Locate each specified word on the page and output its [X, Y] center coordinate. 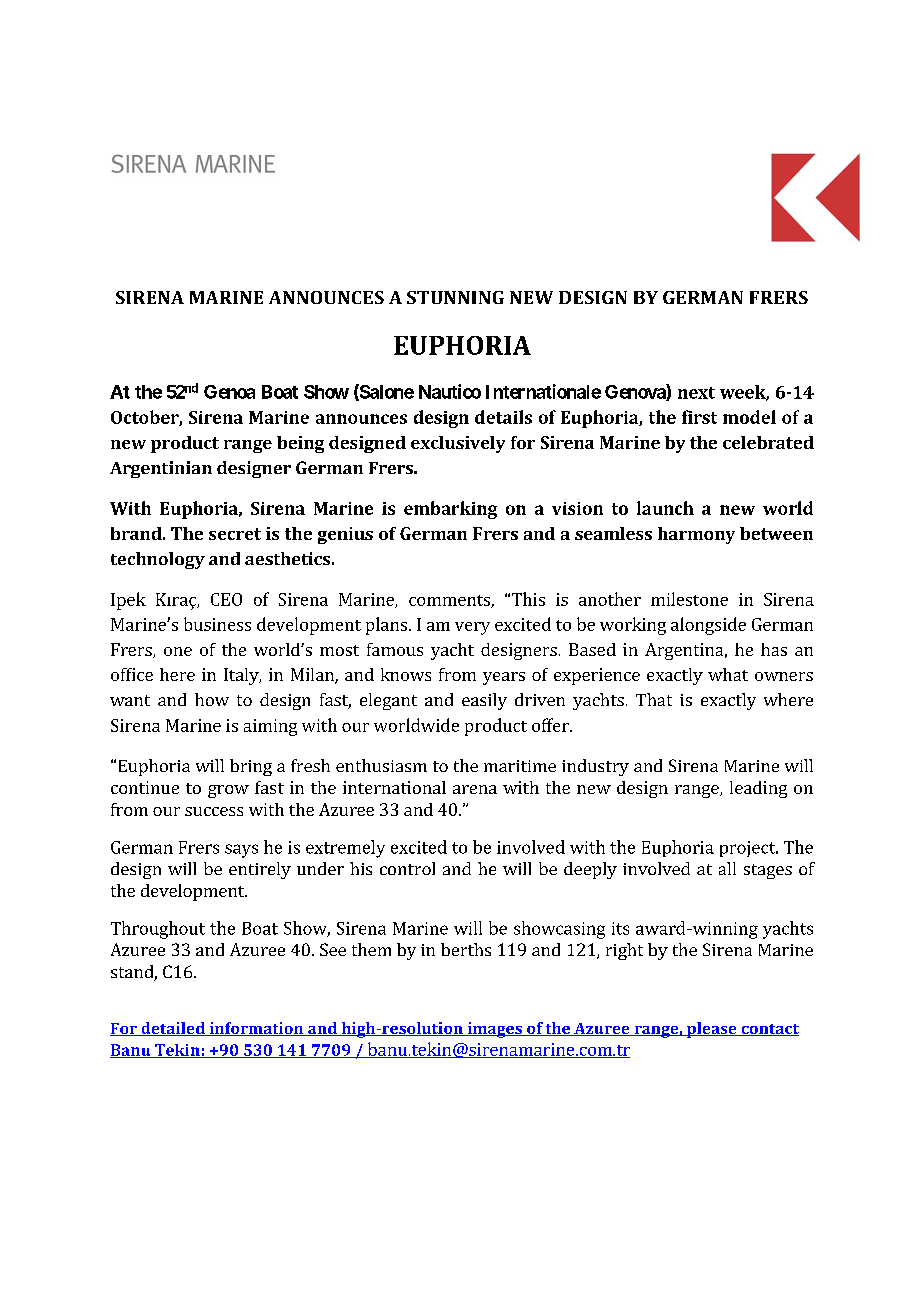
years [504, 678]
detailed [173, 1029]
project [749, 849]
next [696, 393]
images [494, 1030]
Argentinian [161, 469]
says [241, 851]
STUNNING [455, 297]
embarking [450, 510]
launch [665, 508]
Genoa [229, 392]
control [407, 868]
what [728, 674]
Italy [242, 676]
